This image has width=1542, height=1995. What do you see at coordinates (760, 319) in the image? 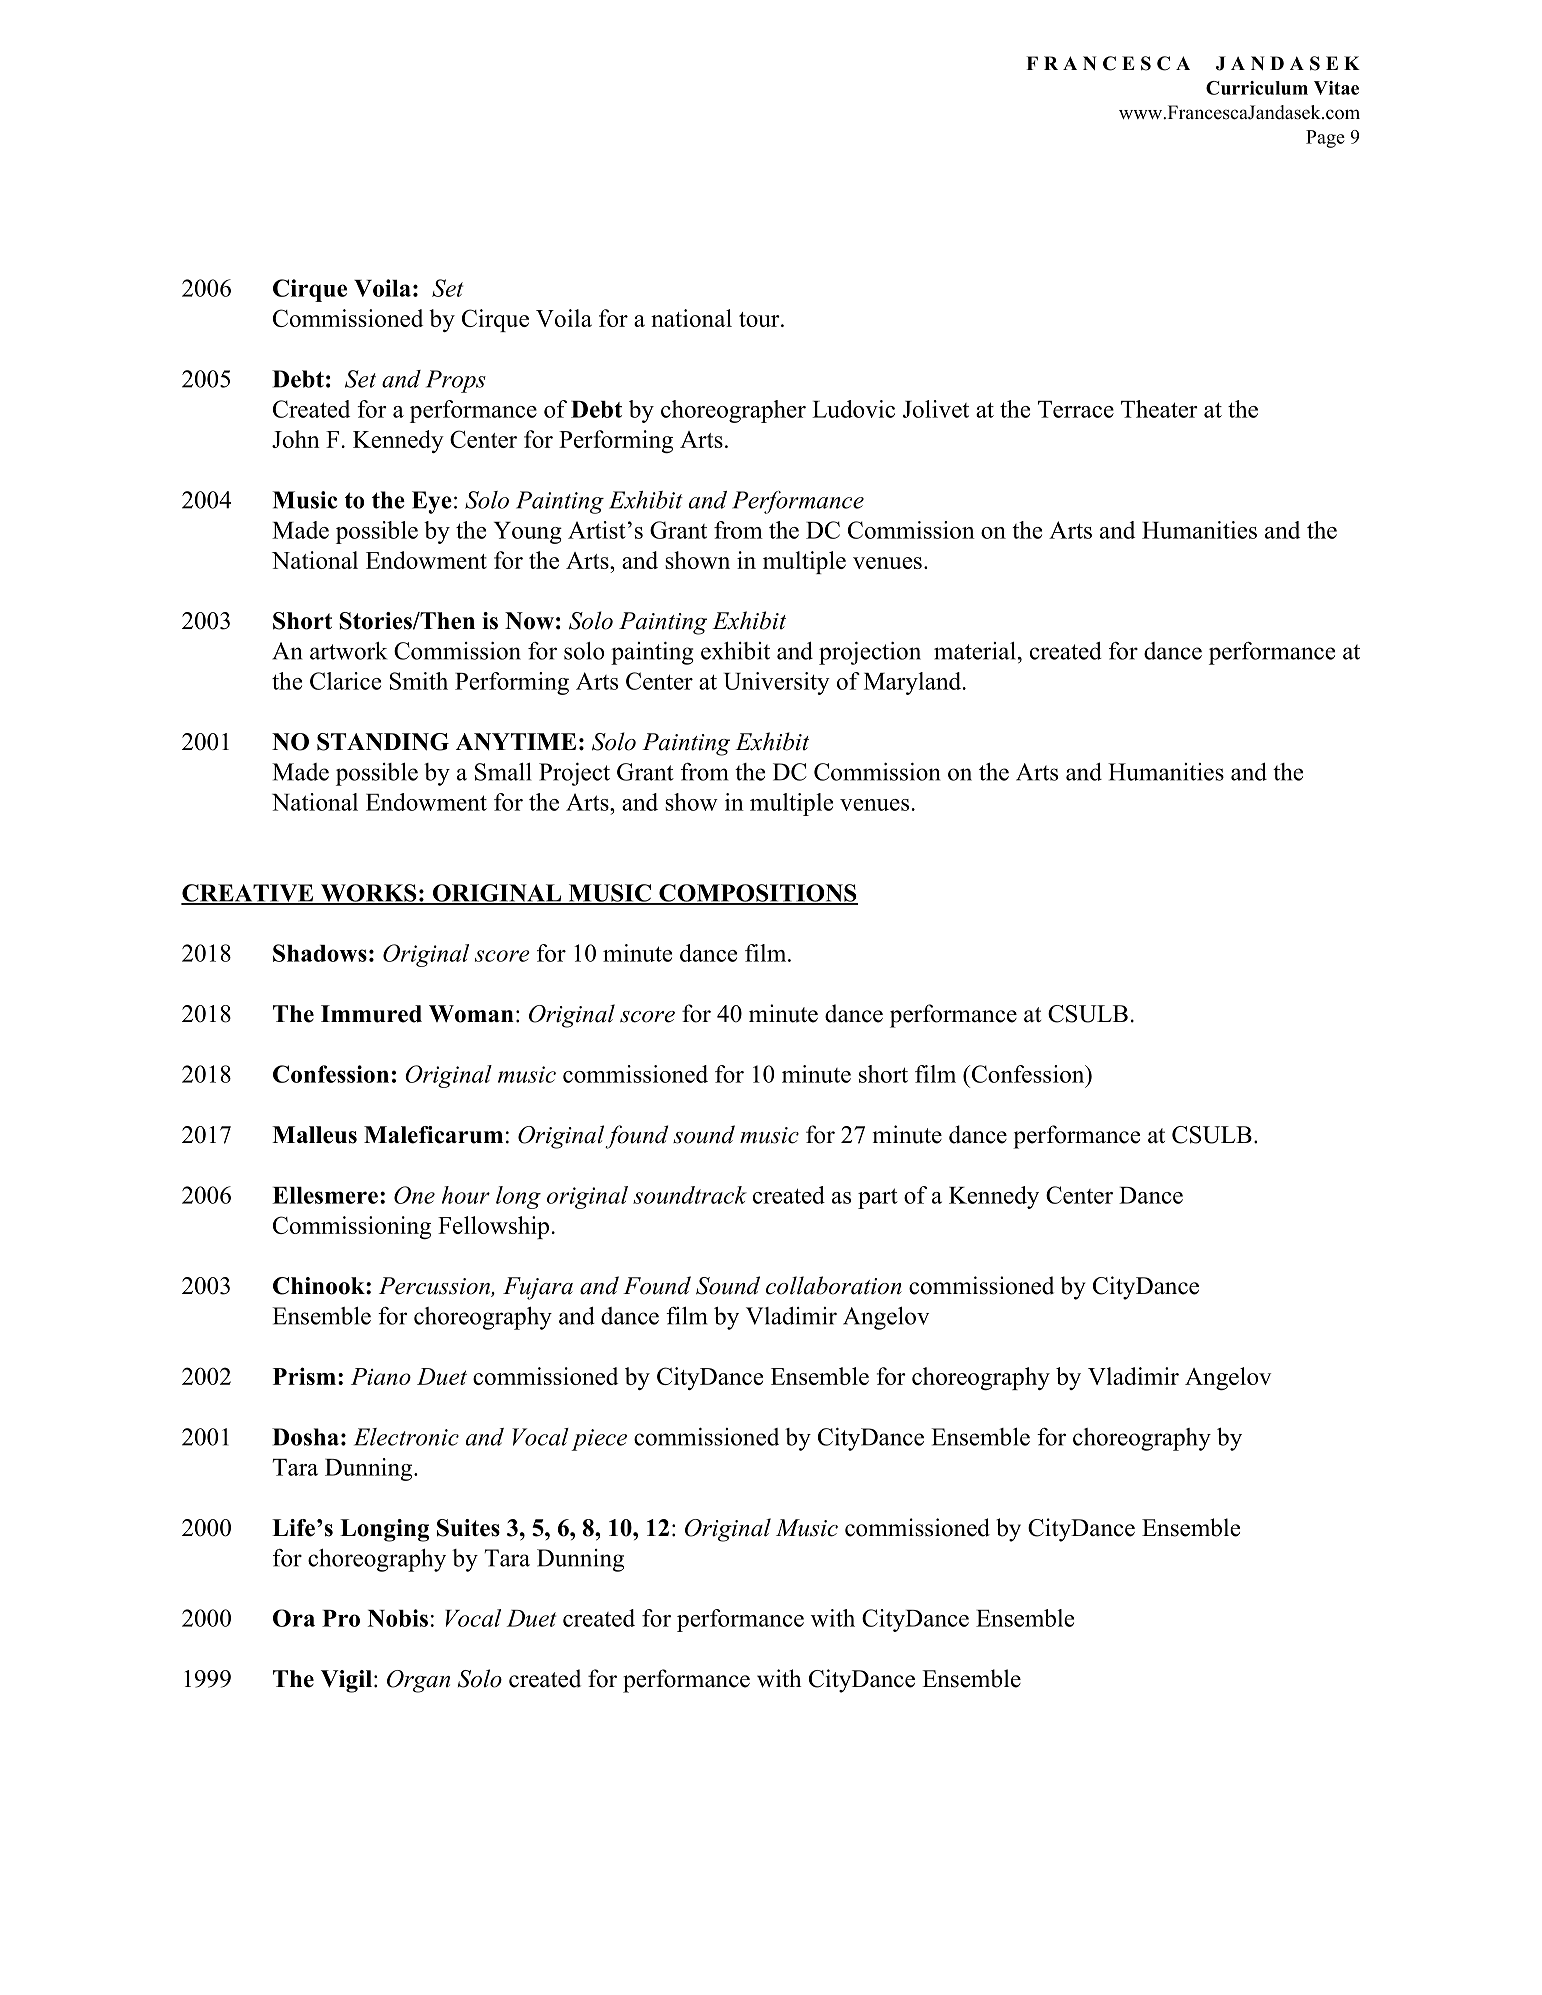
I see `tour` at bounding box center [760, 319].
